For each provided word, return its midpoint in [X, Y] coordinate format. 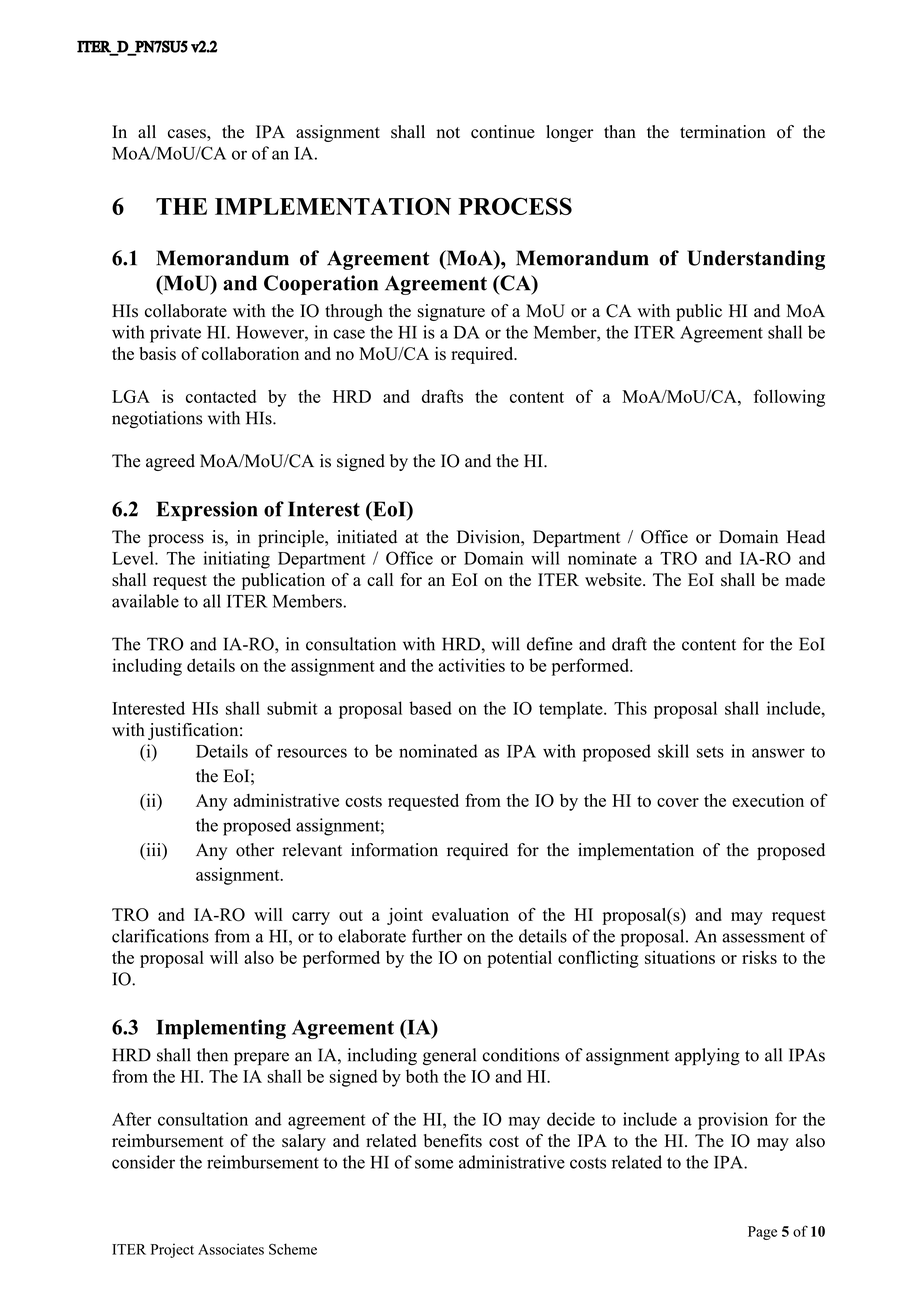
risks [759, 957]
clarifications [160, 936]
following [789, 398]
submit [292, 708]
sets [710, 752]
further [437, 936]
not [448, 133]
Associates [231, 1249]
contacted [221, 396]
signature [451, 312]
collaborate [186, 311]
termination [723, 132]
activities [471, 665]
